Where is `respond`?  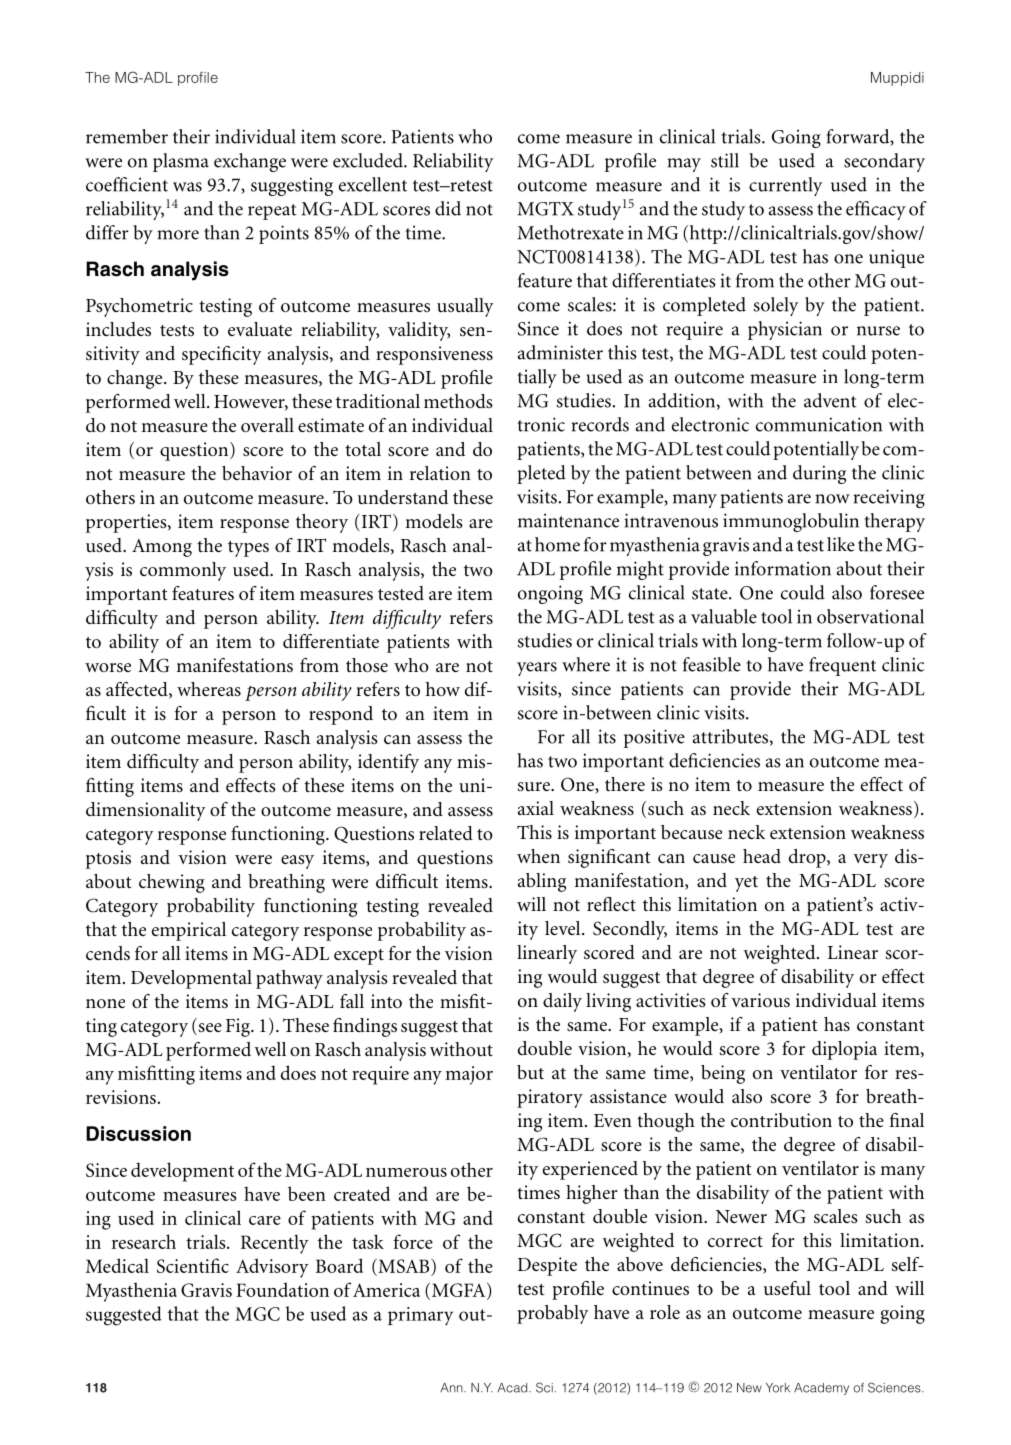 respond is located at coordinates (341, 715).
